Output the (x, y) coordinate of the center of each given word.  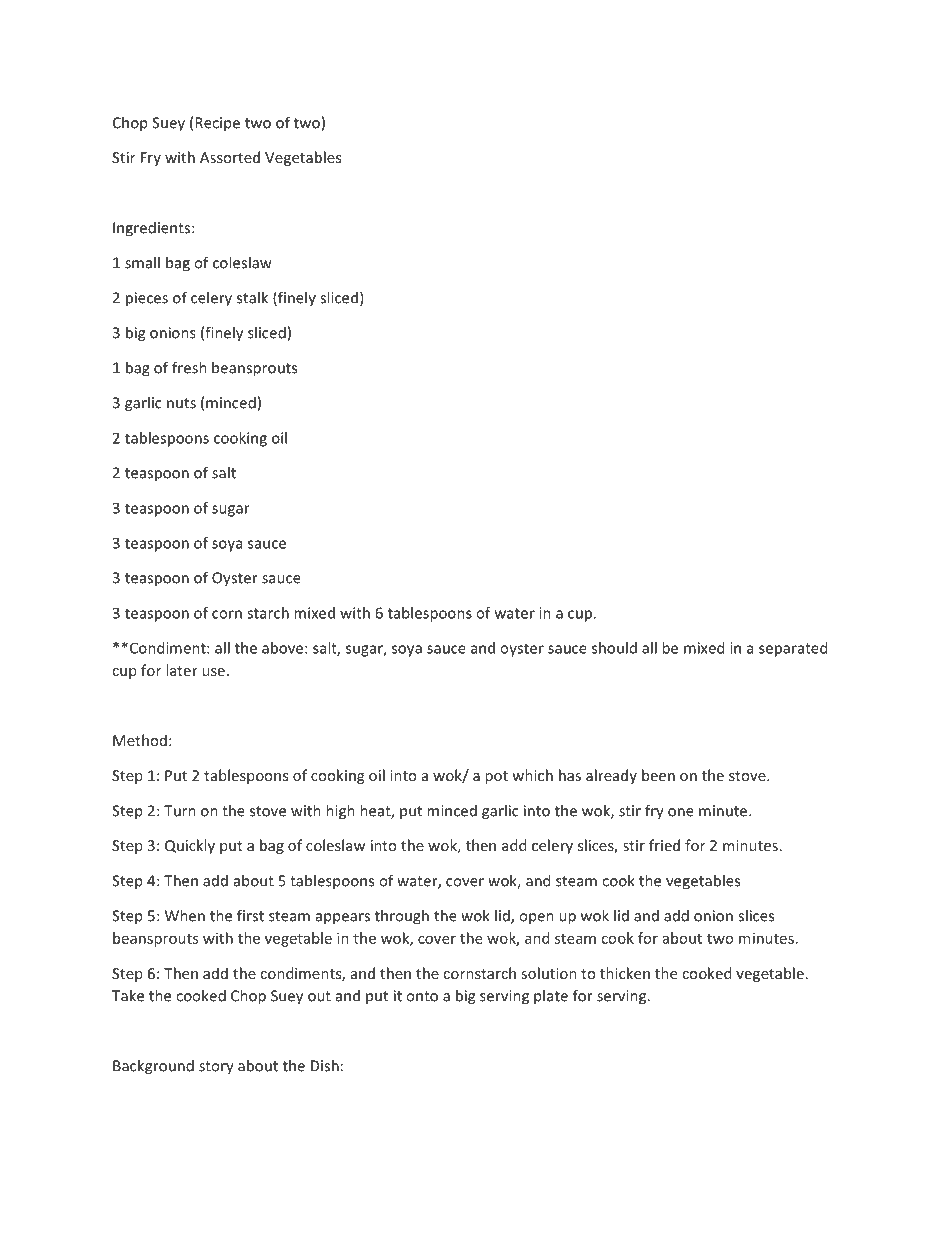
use (213, 672)
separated (793, 649)
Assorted (230, 157)
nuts (181, 403)
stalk (252, 297)
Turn (180, 811)
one (681, 812)
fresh (189, 367)
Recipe (217, 124)
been (658, 775)
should (614, 648)
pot (496, 777)
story (216, 1068)
